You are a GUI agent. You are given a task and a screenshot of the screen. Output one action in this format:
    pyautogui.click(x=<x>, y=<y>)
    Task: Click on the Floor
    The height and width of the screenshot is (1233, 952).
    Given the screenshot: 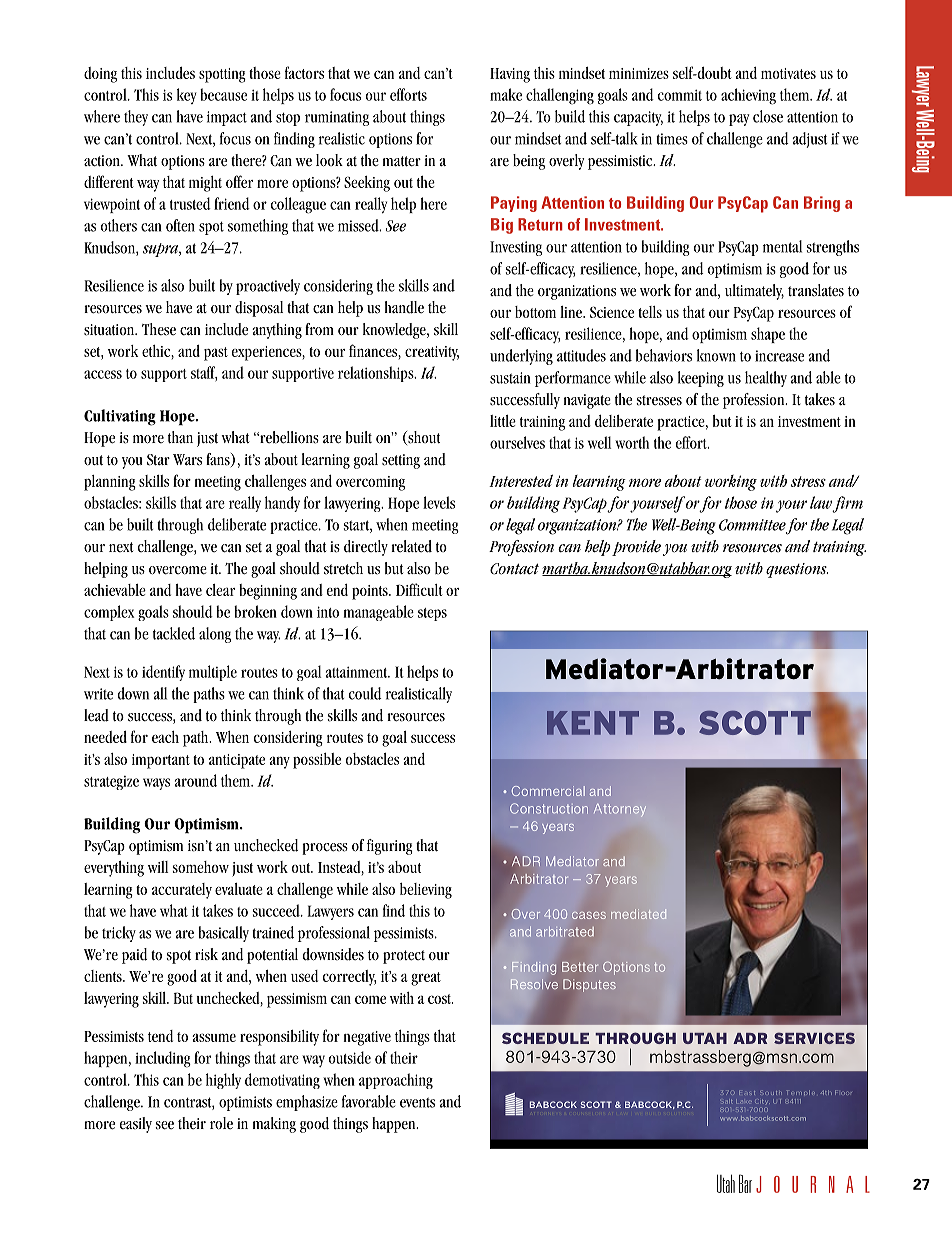 What is the action you would take?
    pyautogui.click(x=843, y=1092)
